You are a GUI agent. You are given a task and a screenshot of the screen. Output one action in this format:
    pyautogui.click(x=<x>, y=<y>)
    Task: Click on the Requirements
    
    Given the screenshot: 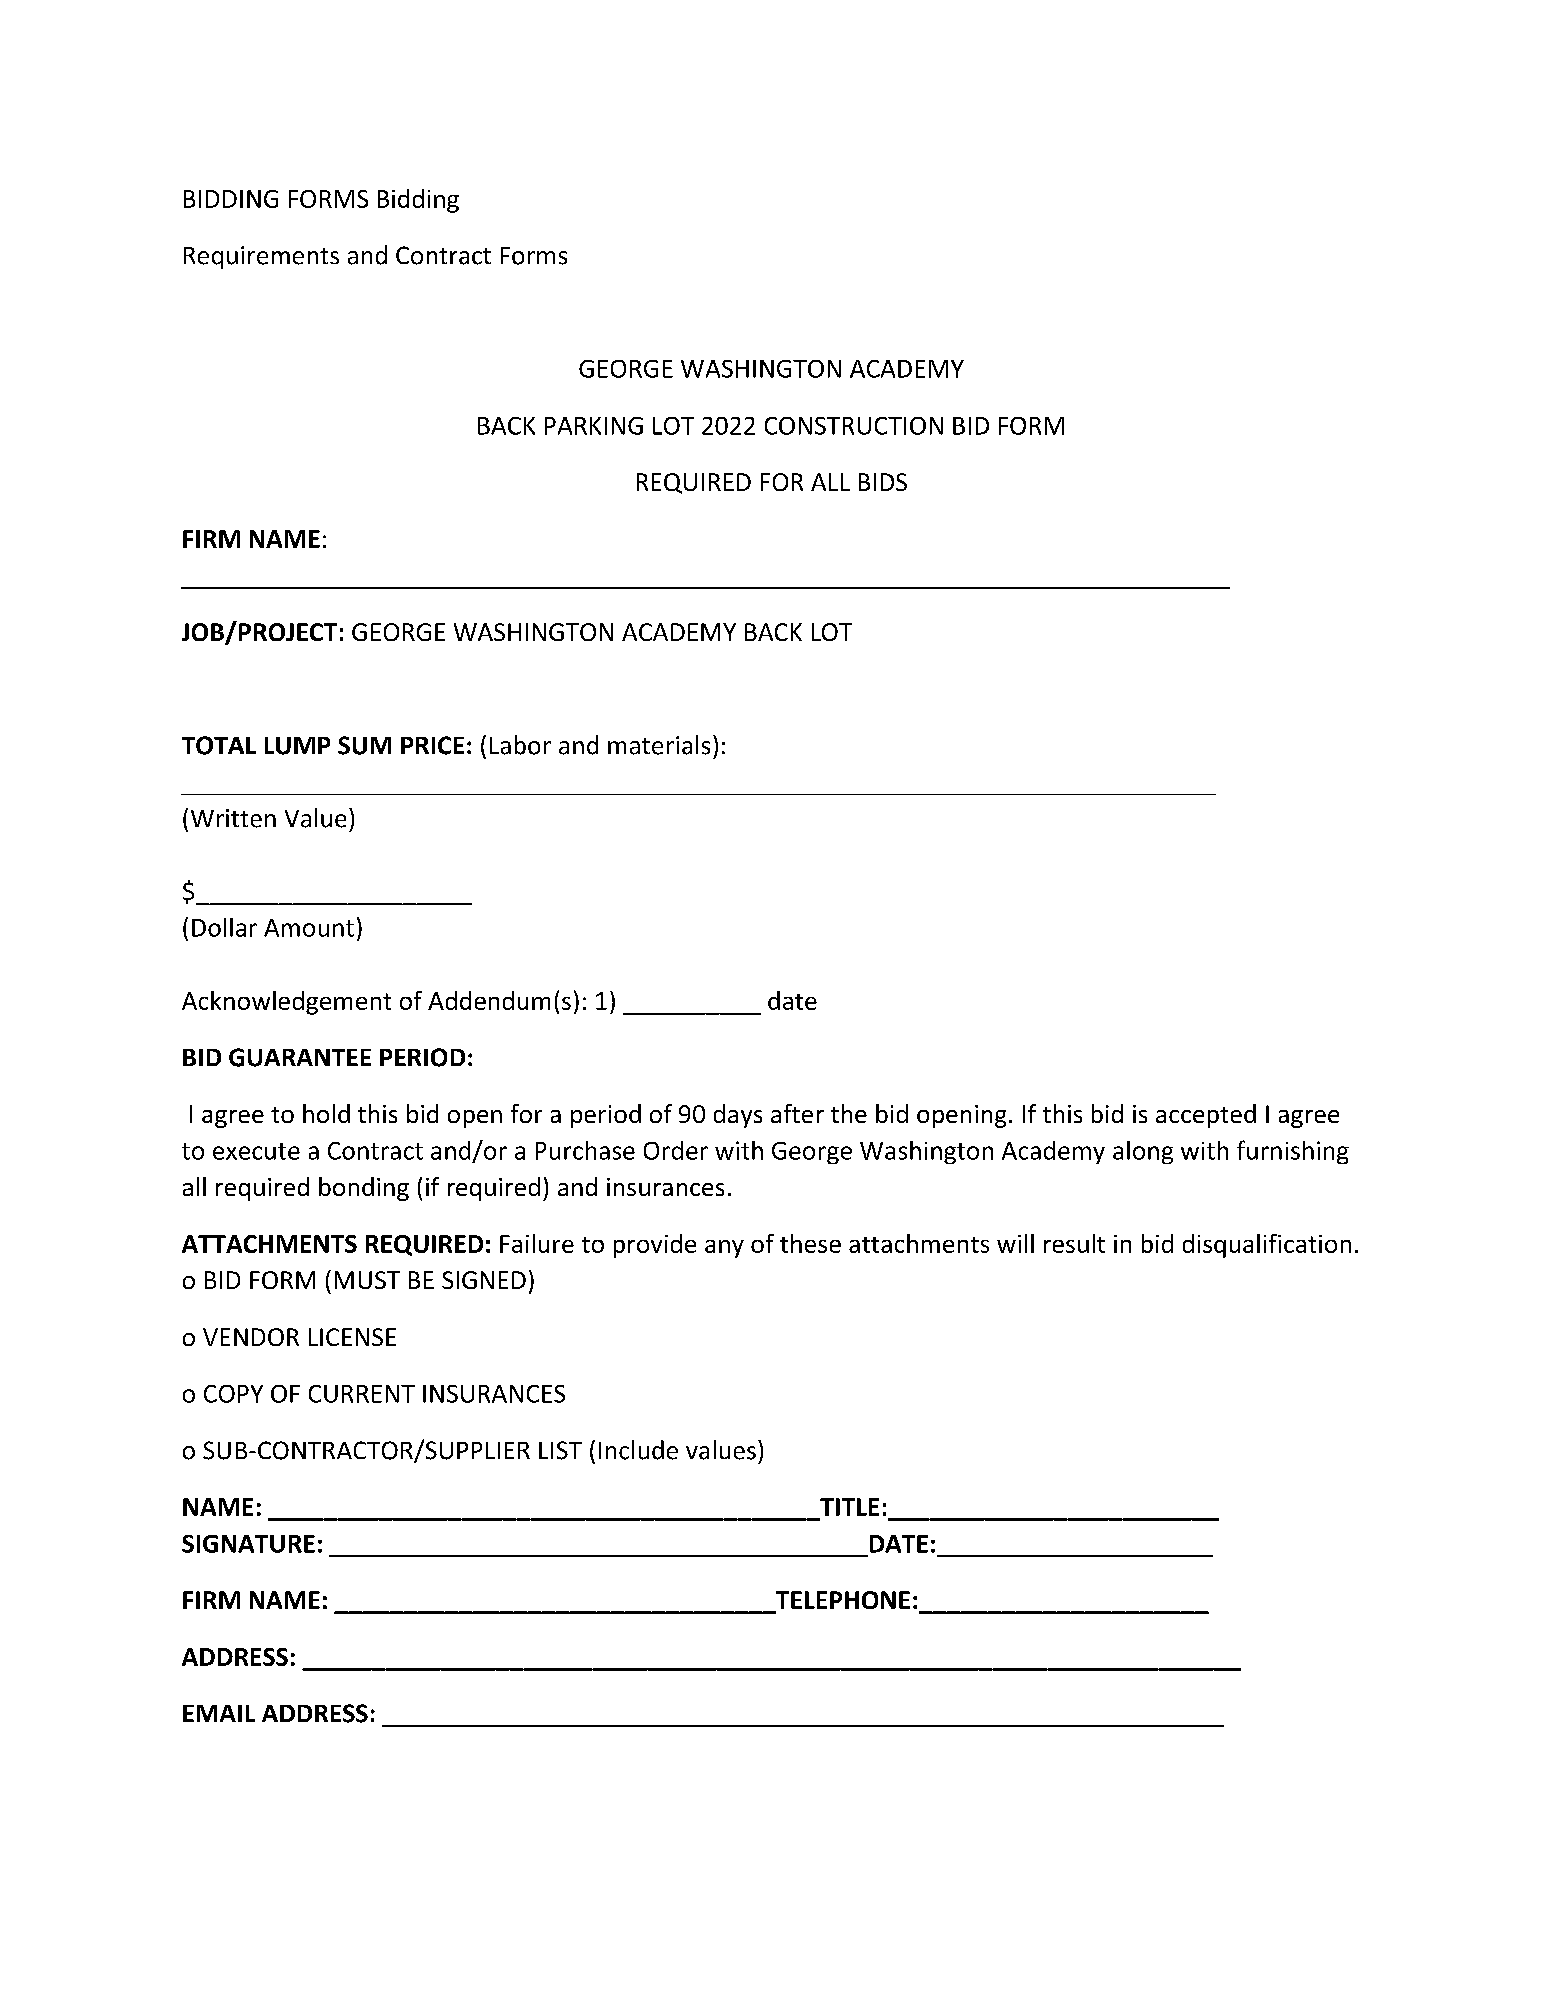 What is the action you would take?
    pyautogui.click(x=261, y=257)
